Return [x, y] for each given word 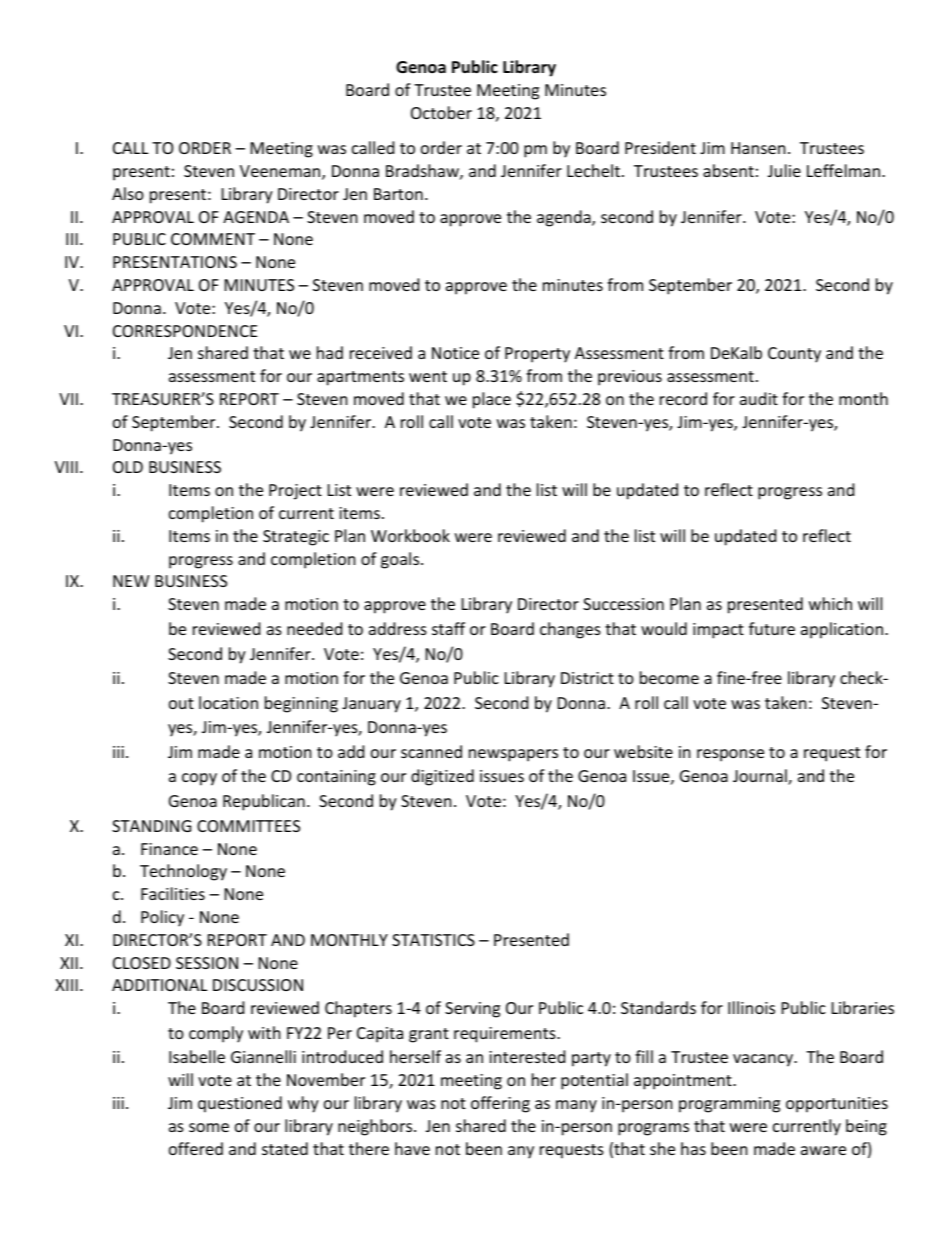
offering [500, 1104]
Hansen [758, 148]
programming [729, 1105]
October [441, 112]
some [209, 1127]
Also [128, 193]
